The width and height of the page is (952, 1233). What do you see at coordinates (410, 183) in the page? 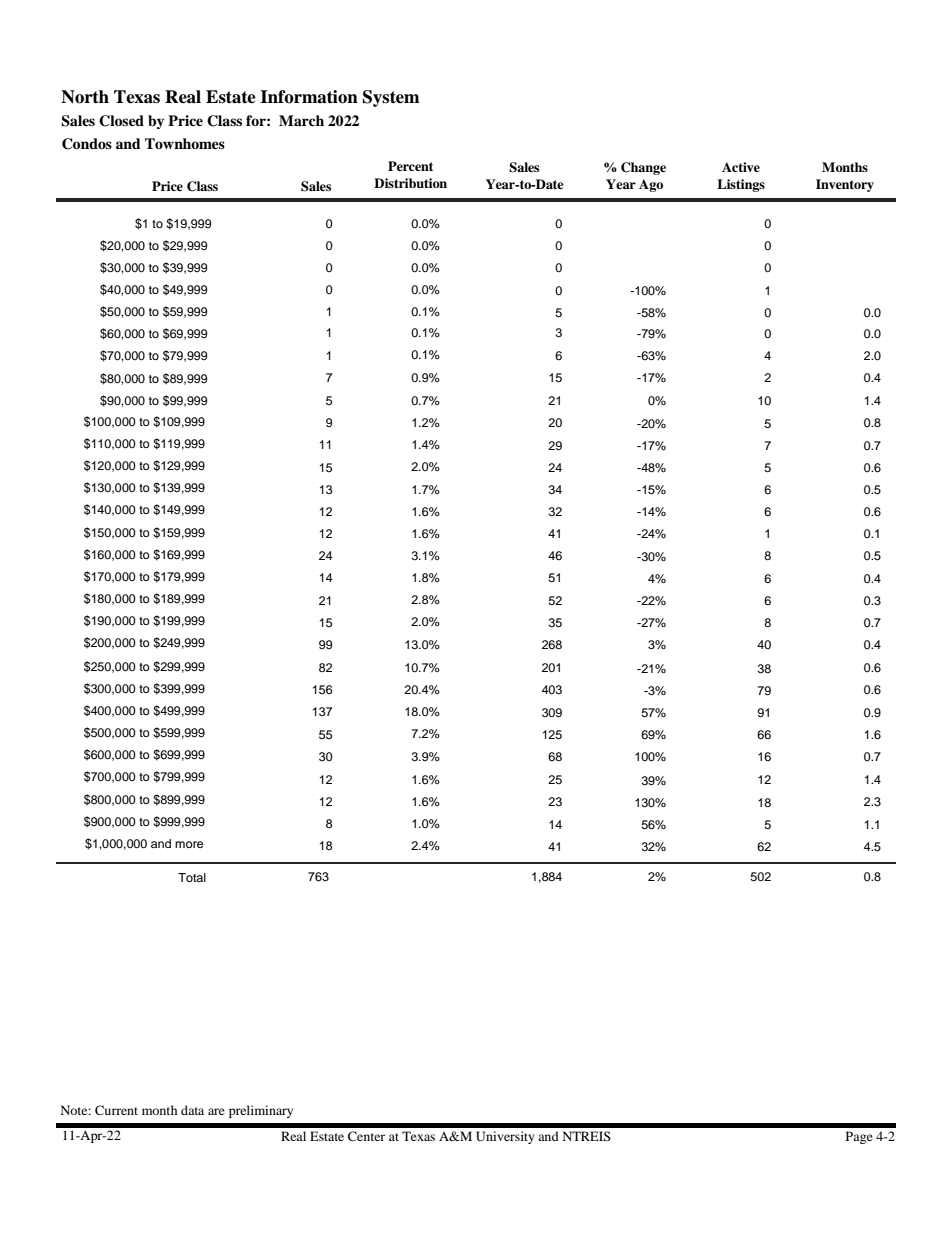
I see `Distribution` at bounding box center [410, 183].
